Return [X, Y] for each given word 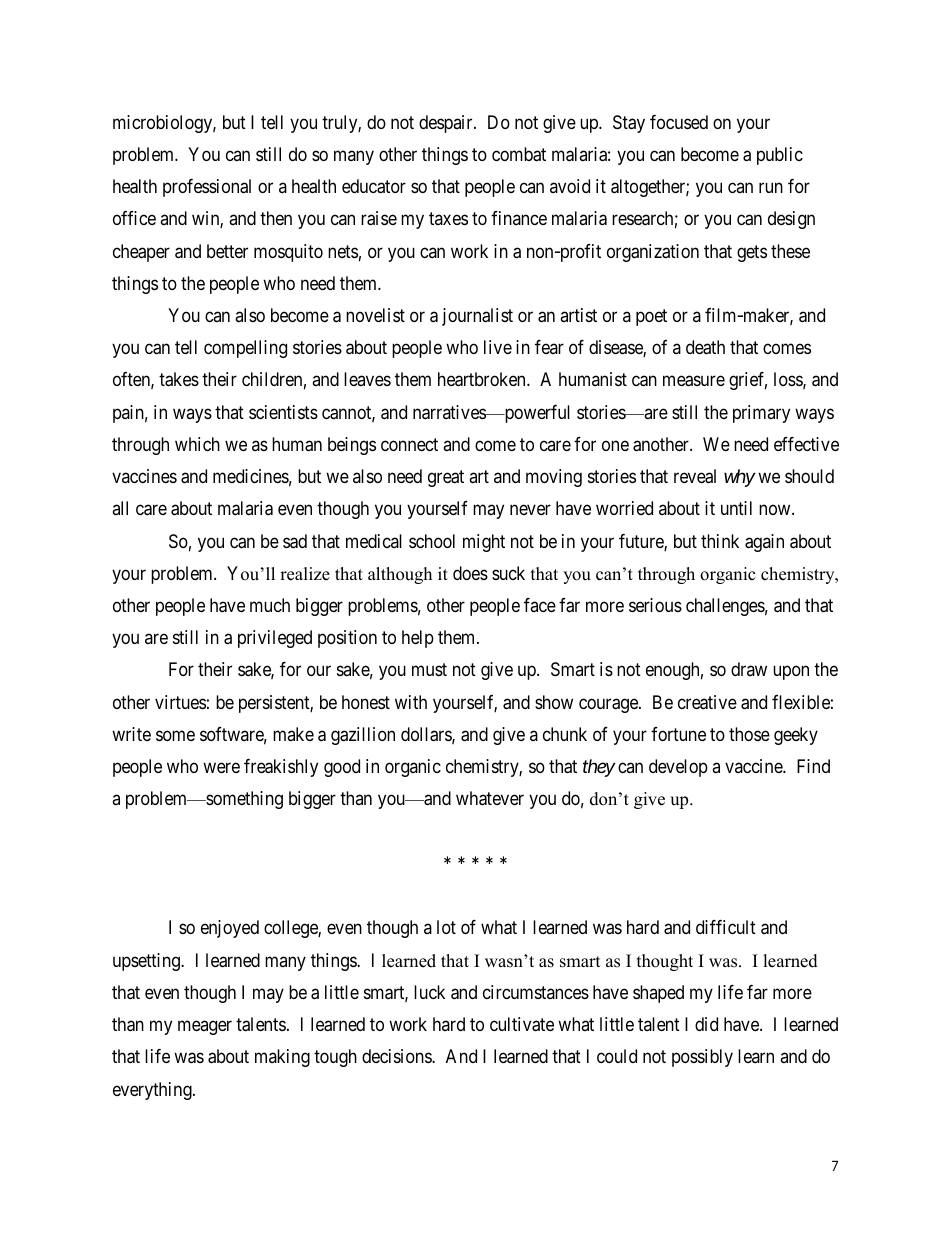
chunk [565, 734]
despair [447, 124]
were [221, 768]
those [749, 734]
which [197, 444]
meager [205, 1028]
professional [207, 188]
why [739, 478]
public [780, 156]
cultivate [522, 1024]
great [446, 478]
